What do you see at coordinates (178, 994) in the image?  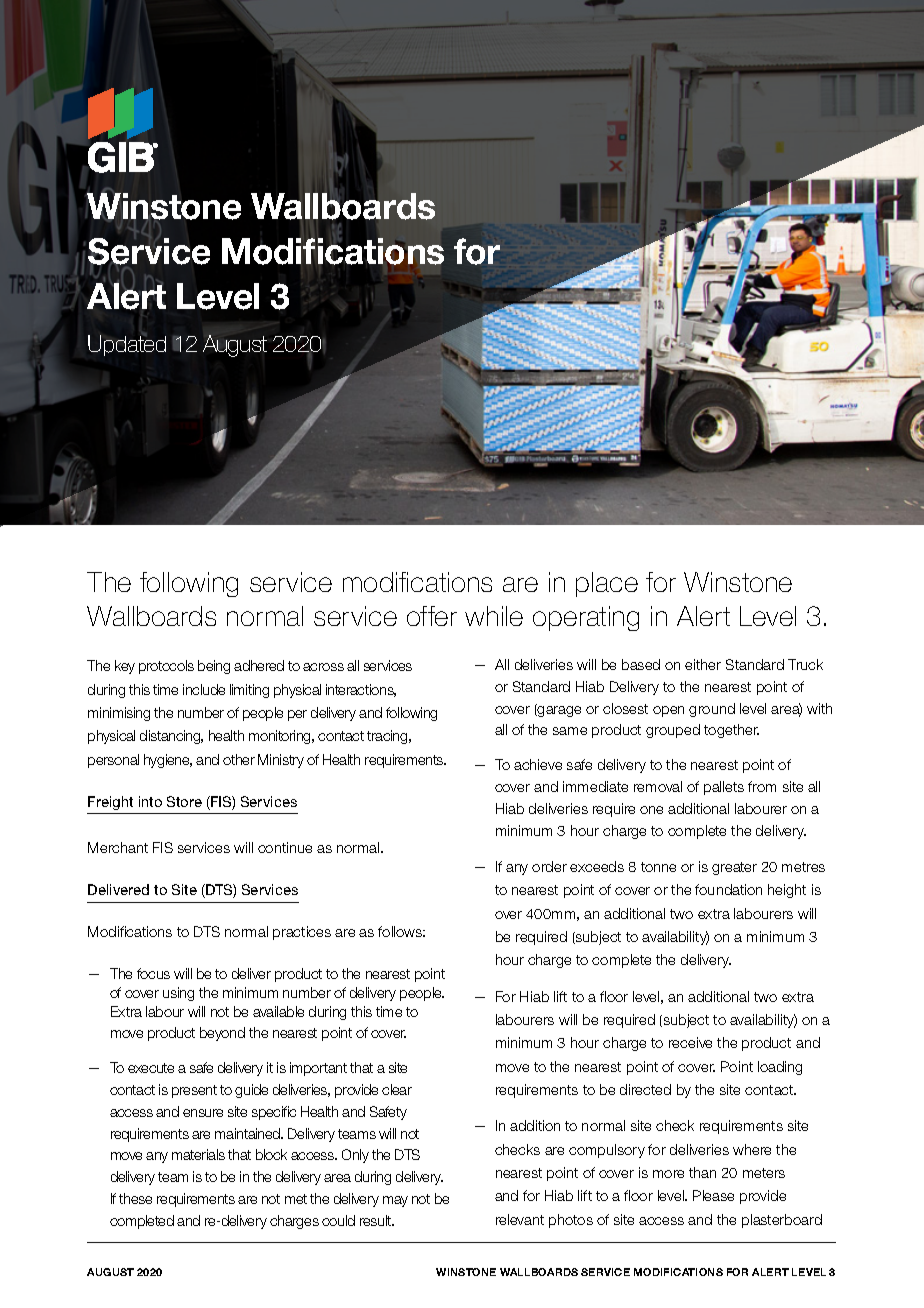 I see `using` at bounding box center [178, 994].
